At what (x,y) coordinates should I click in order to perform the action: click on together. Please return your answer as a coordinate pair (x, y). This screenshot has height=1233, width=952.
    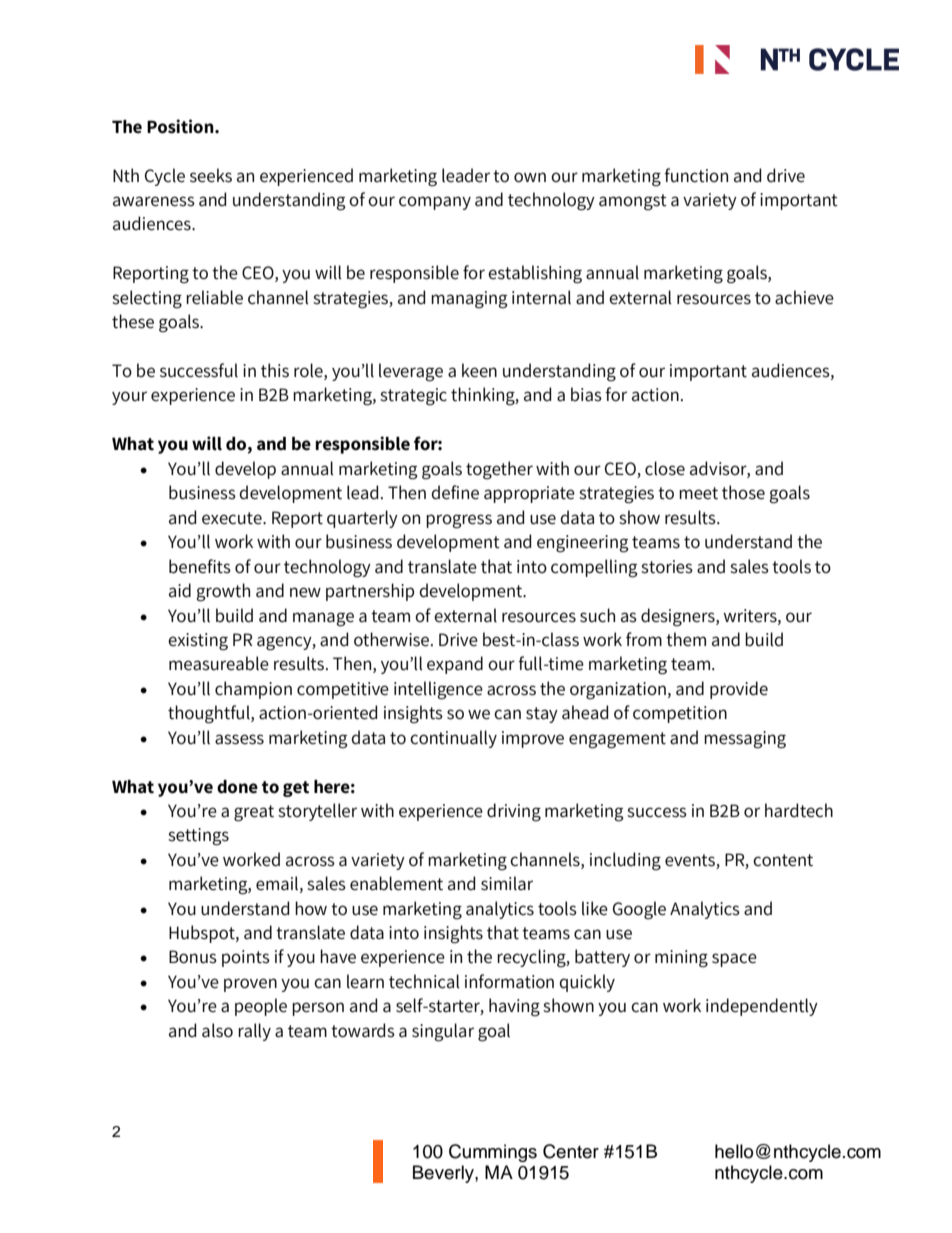
    Looking at the image, I should click on (499, 470).
